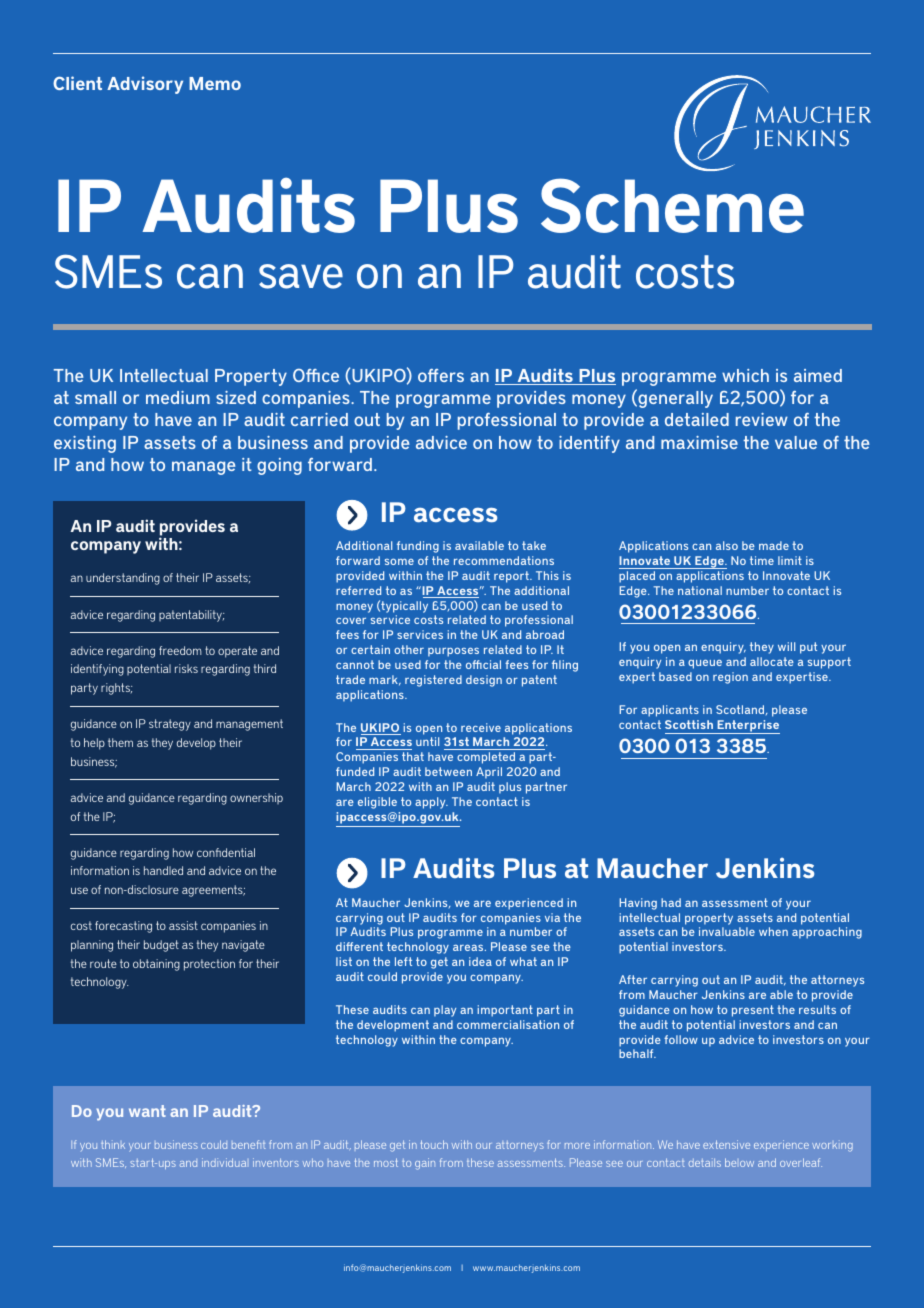 The width and height of the document is (924, 1308). What do you see at coordinates (434, 1144) in the document?
I see `touch` at bounding box center [434, 1144].
